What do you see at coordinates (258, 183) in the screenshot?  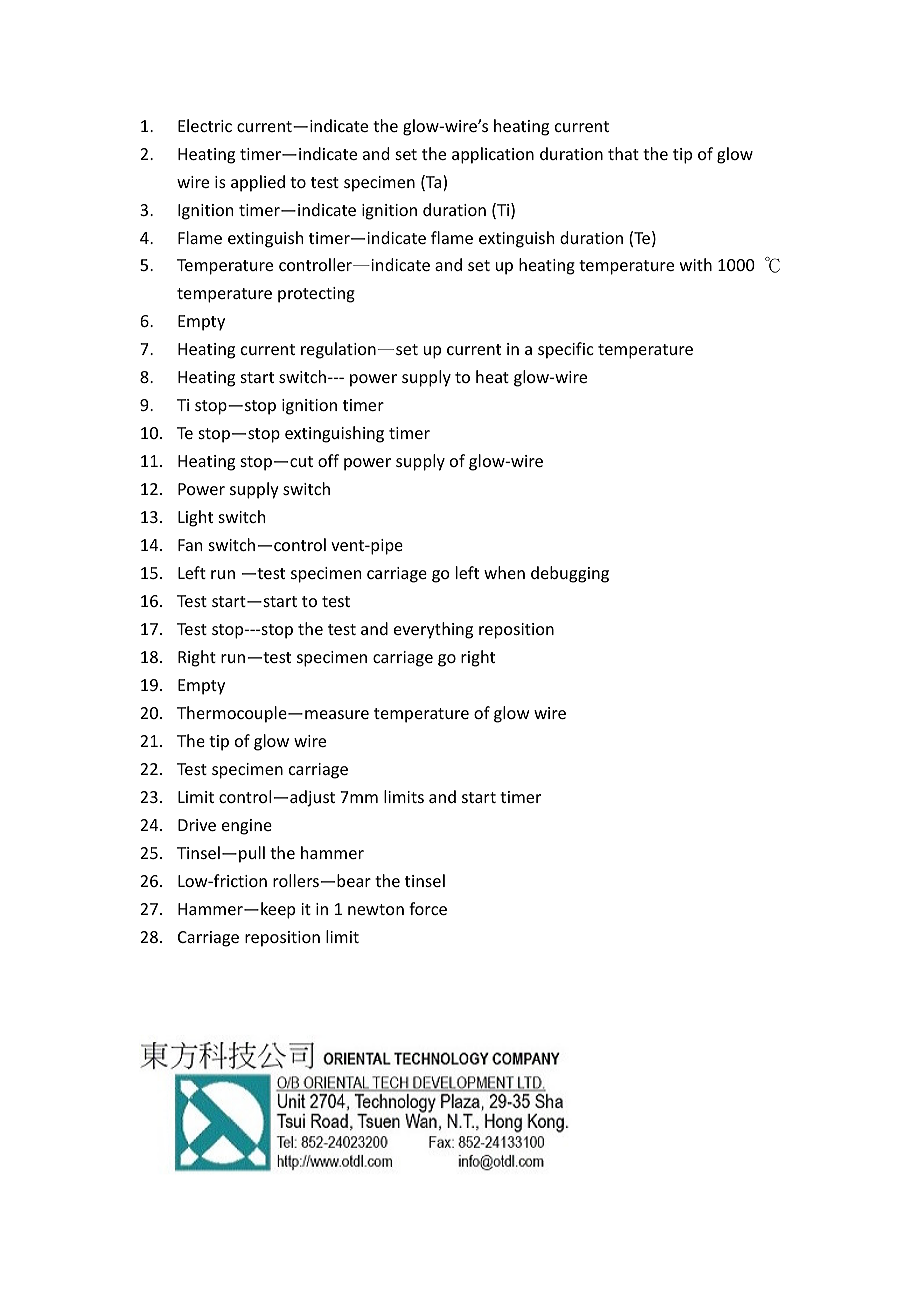 I see `applied` at bounding box center [258, 183].
